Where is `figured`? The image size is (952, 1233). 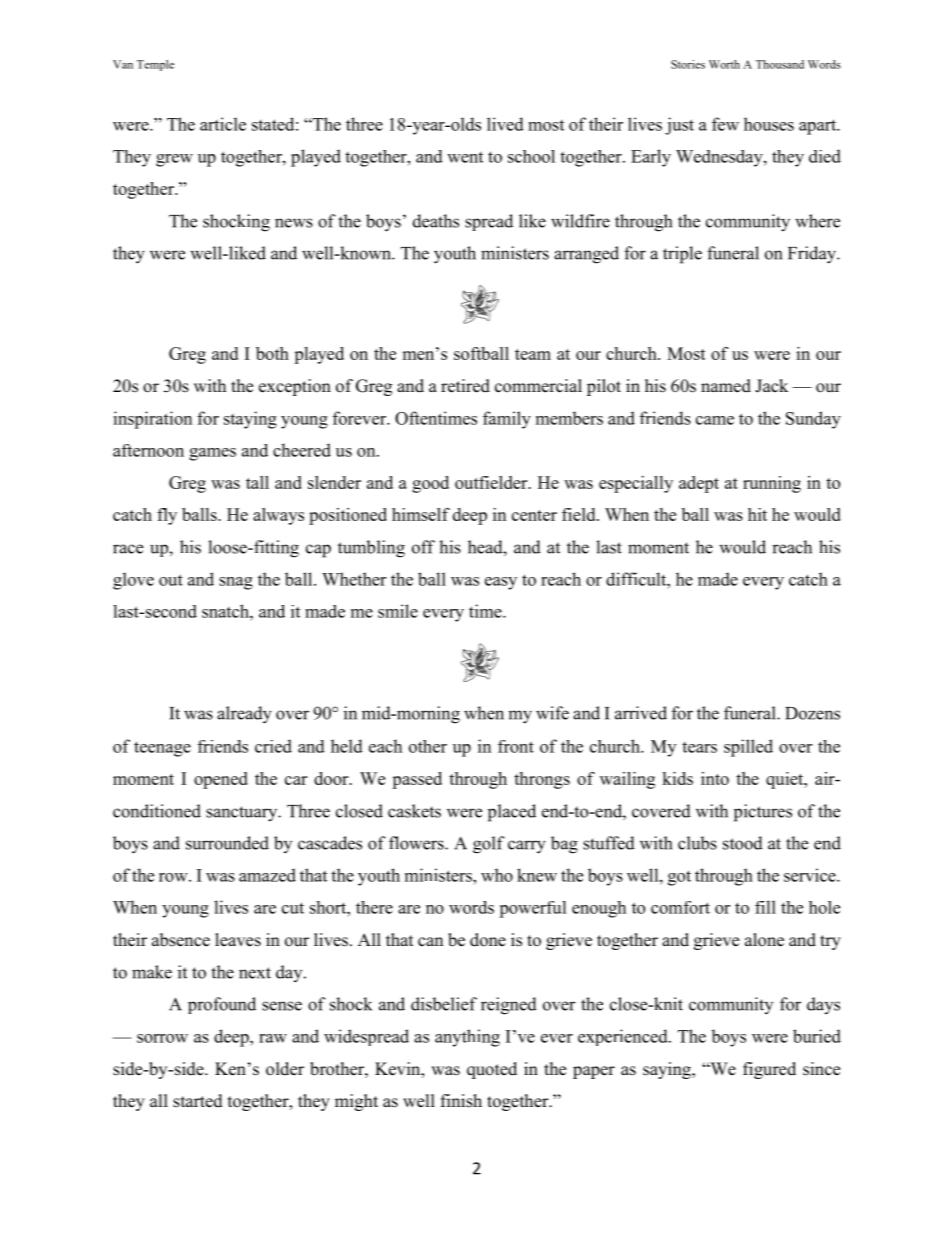 figured is located at coordinates (769, 1070).
